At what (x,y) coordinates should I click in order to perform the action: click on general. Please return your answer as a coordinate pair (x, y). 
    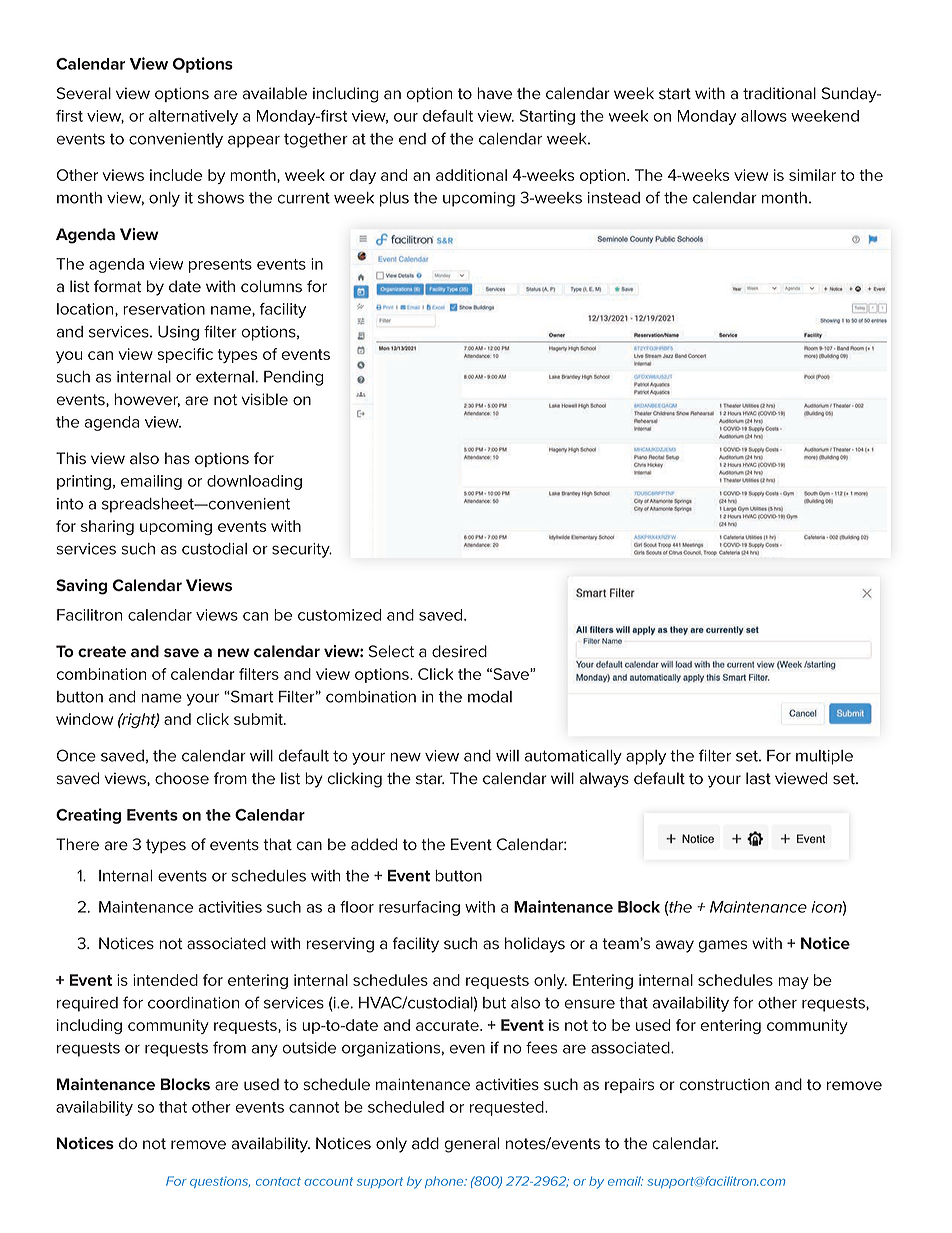
    Looking at the image, I should click on (472, 1145).
